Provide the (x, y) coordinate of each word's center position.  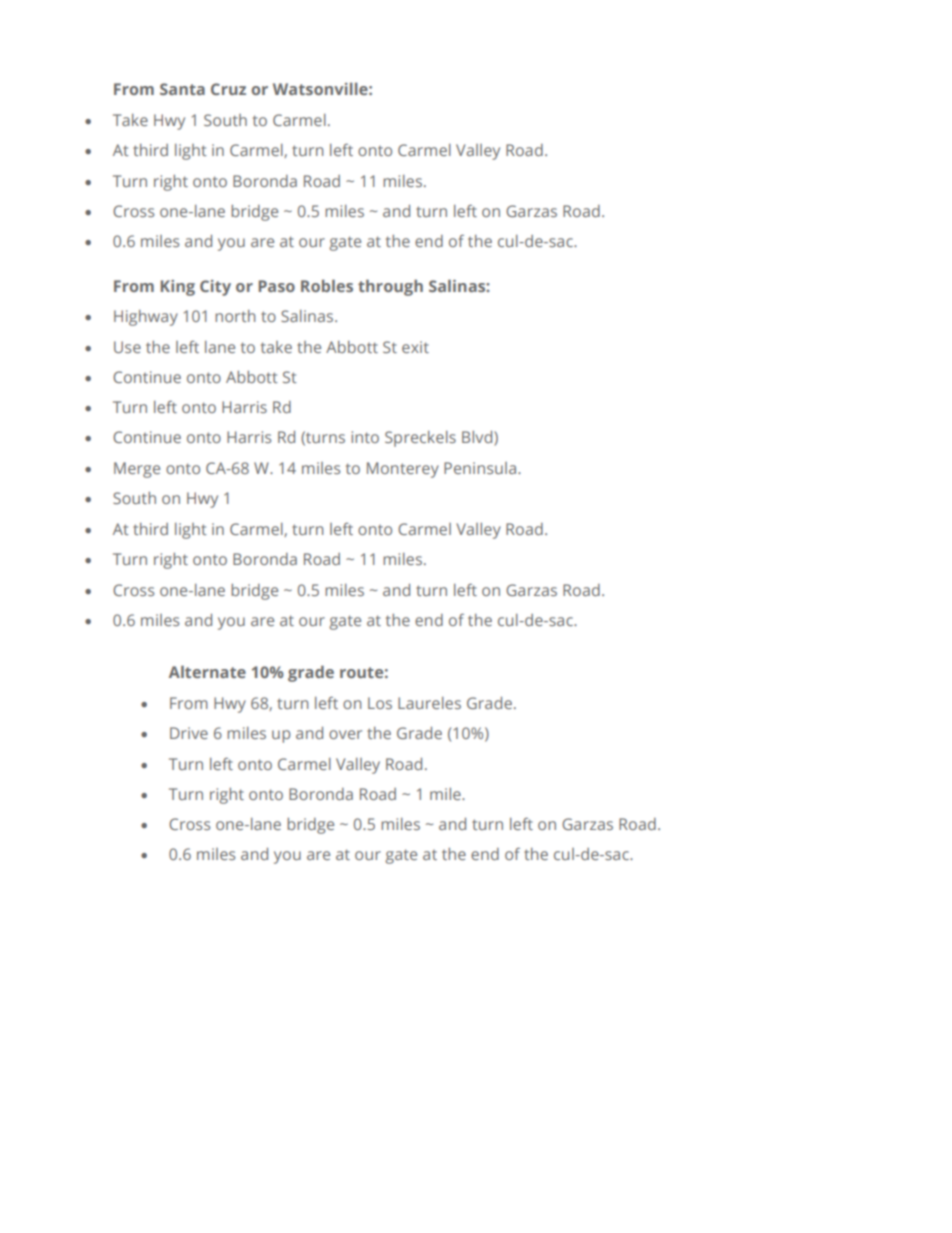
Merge (137, 470)
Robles (327, 285)
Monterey (403, 470)
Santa (182, 89)
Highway (146, 318)
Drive (189, 733)
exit (415, 347)
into (365, 437)
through (390, 287)
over (345, 734)
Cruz (228, 89)
